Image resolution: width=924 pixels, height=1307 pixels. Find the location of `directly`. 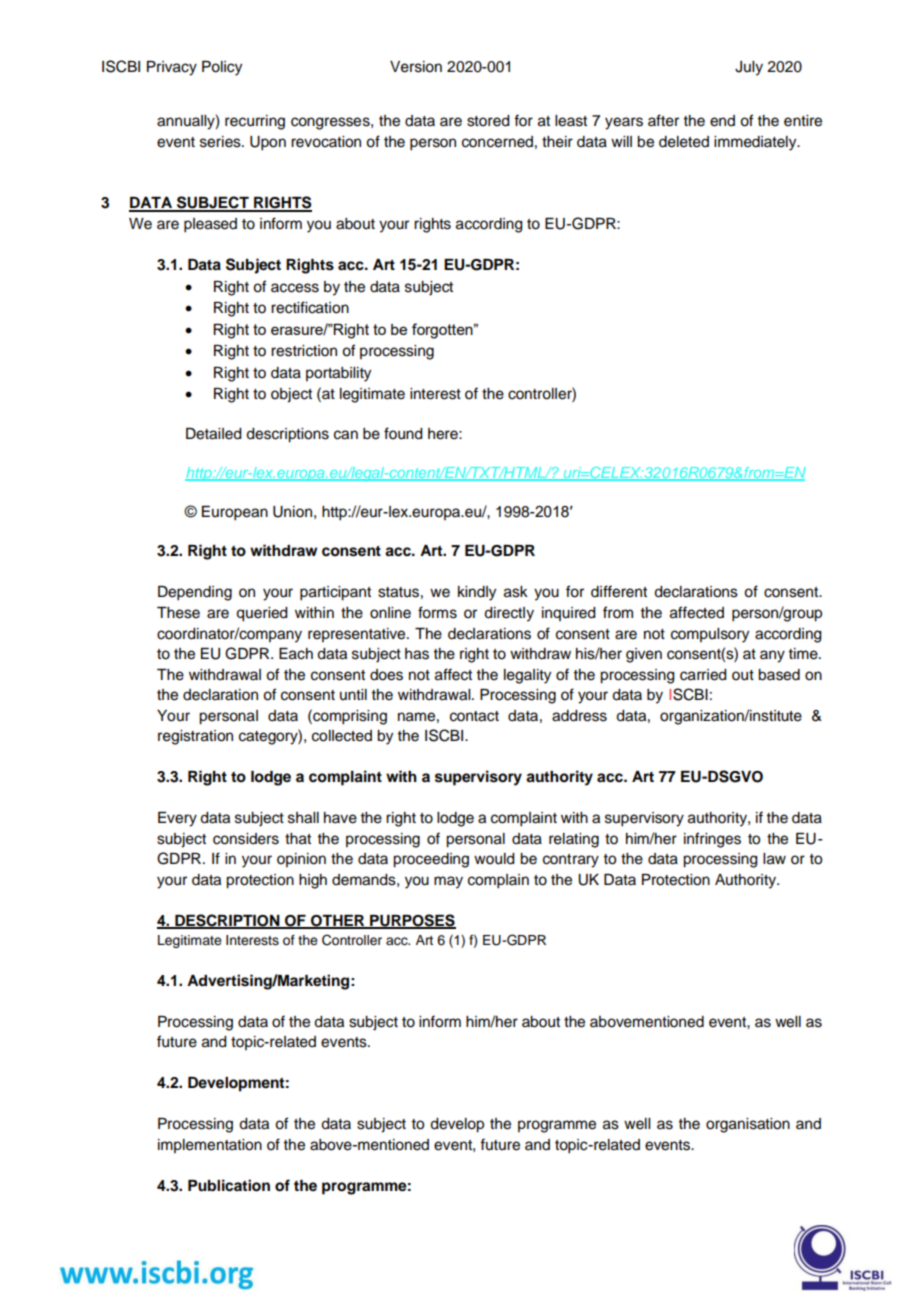

directly is located at coordinates (509, 614).
